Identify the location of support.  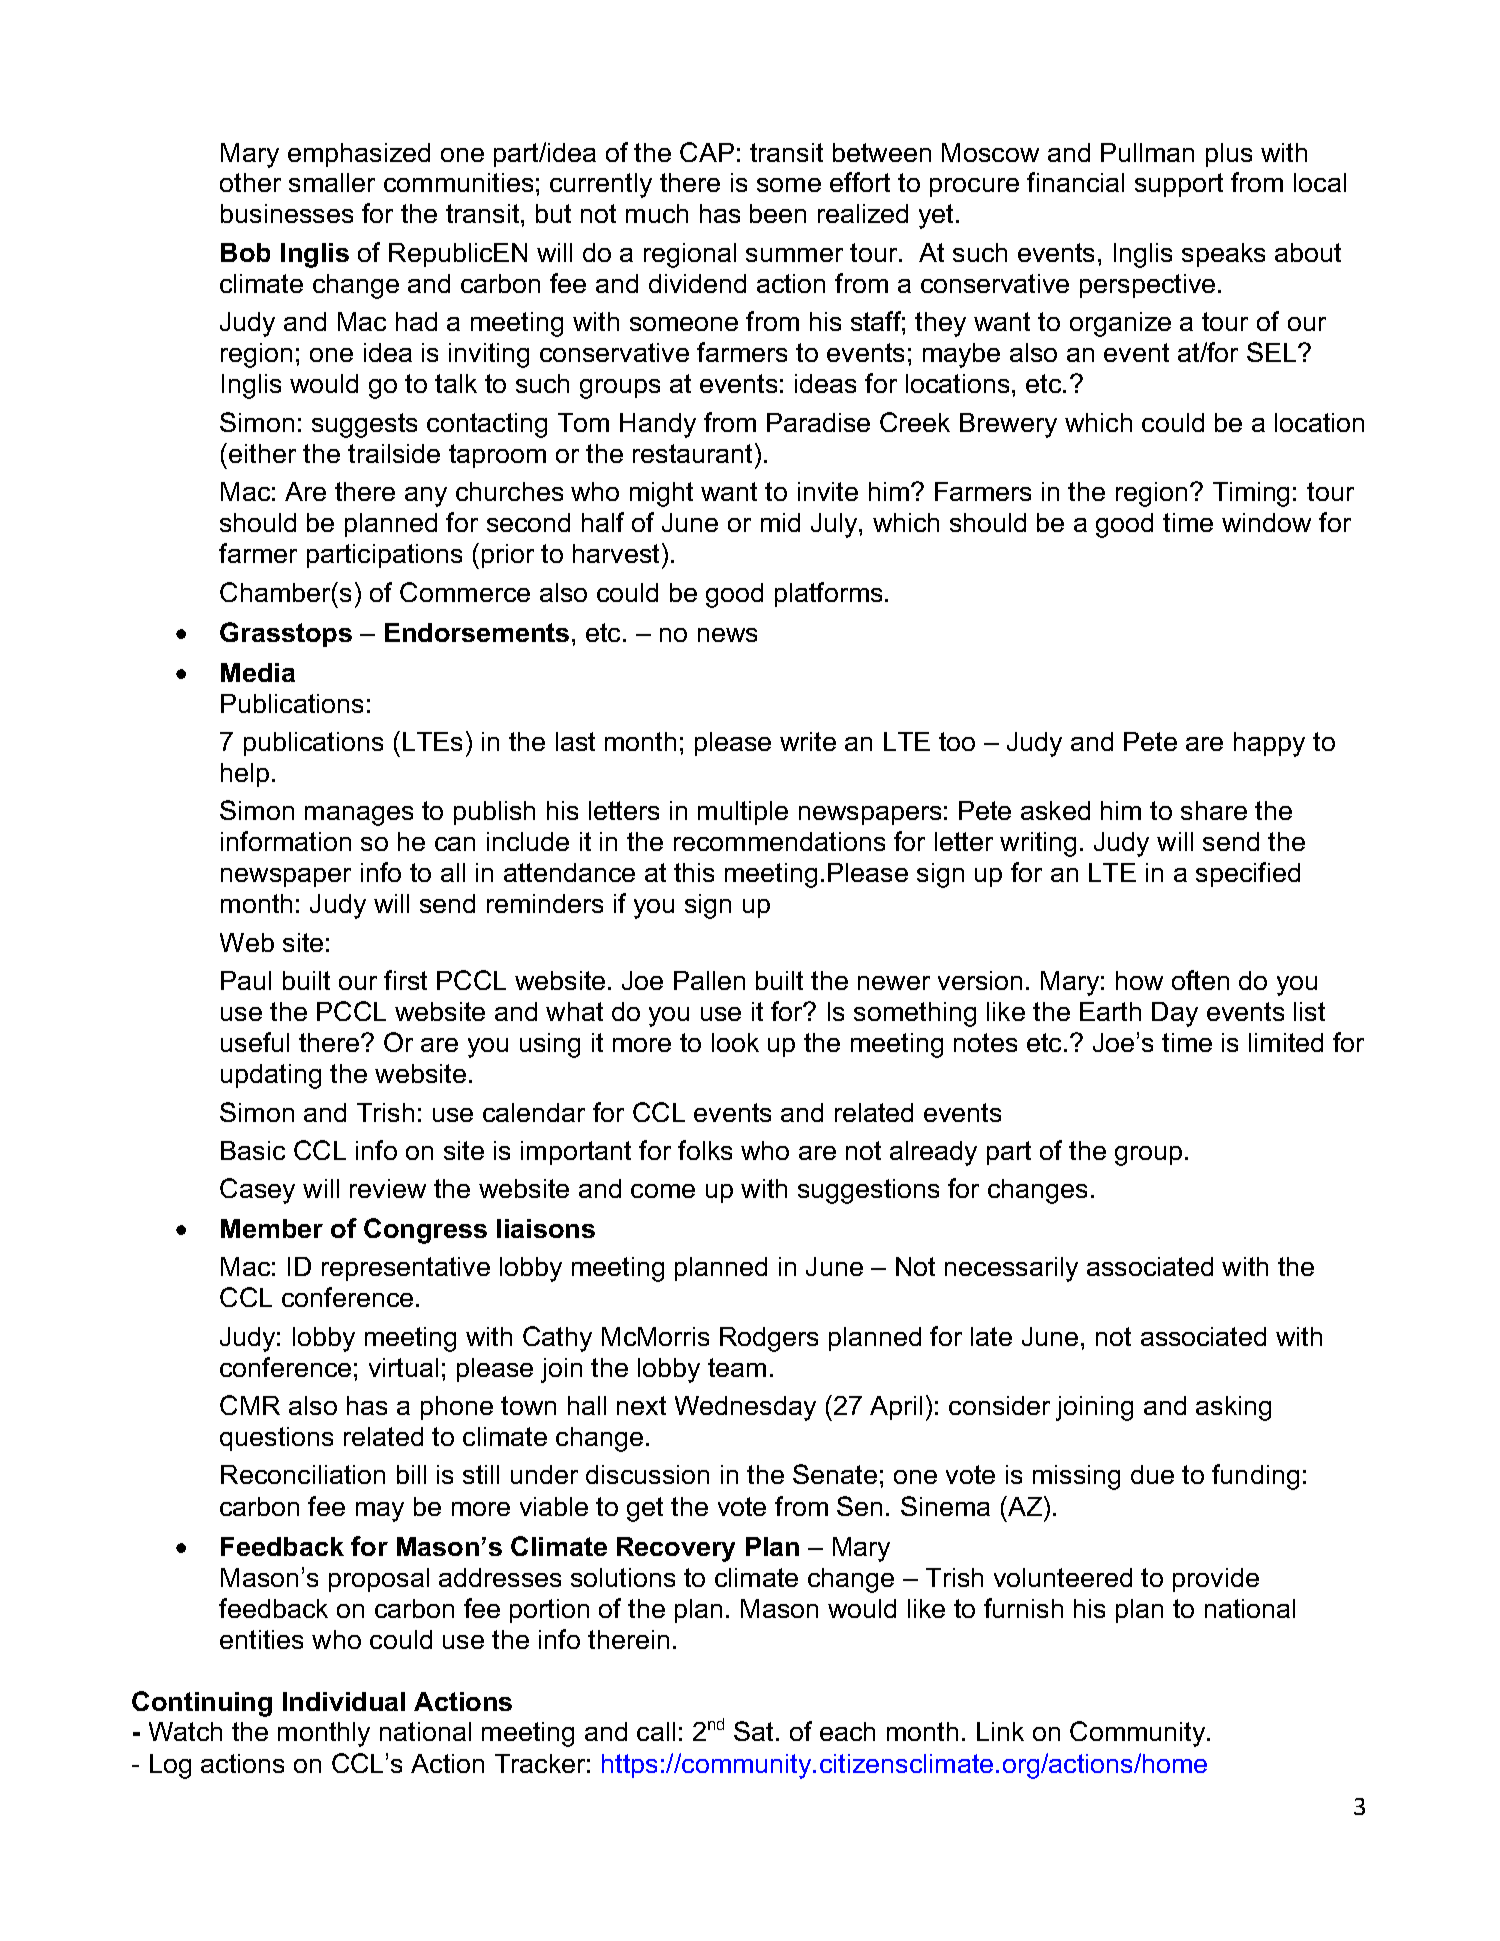
(1179, 185).
